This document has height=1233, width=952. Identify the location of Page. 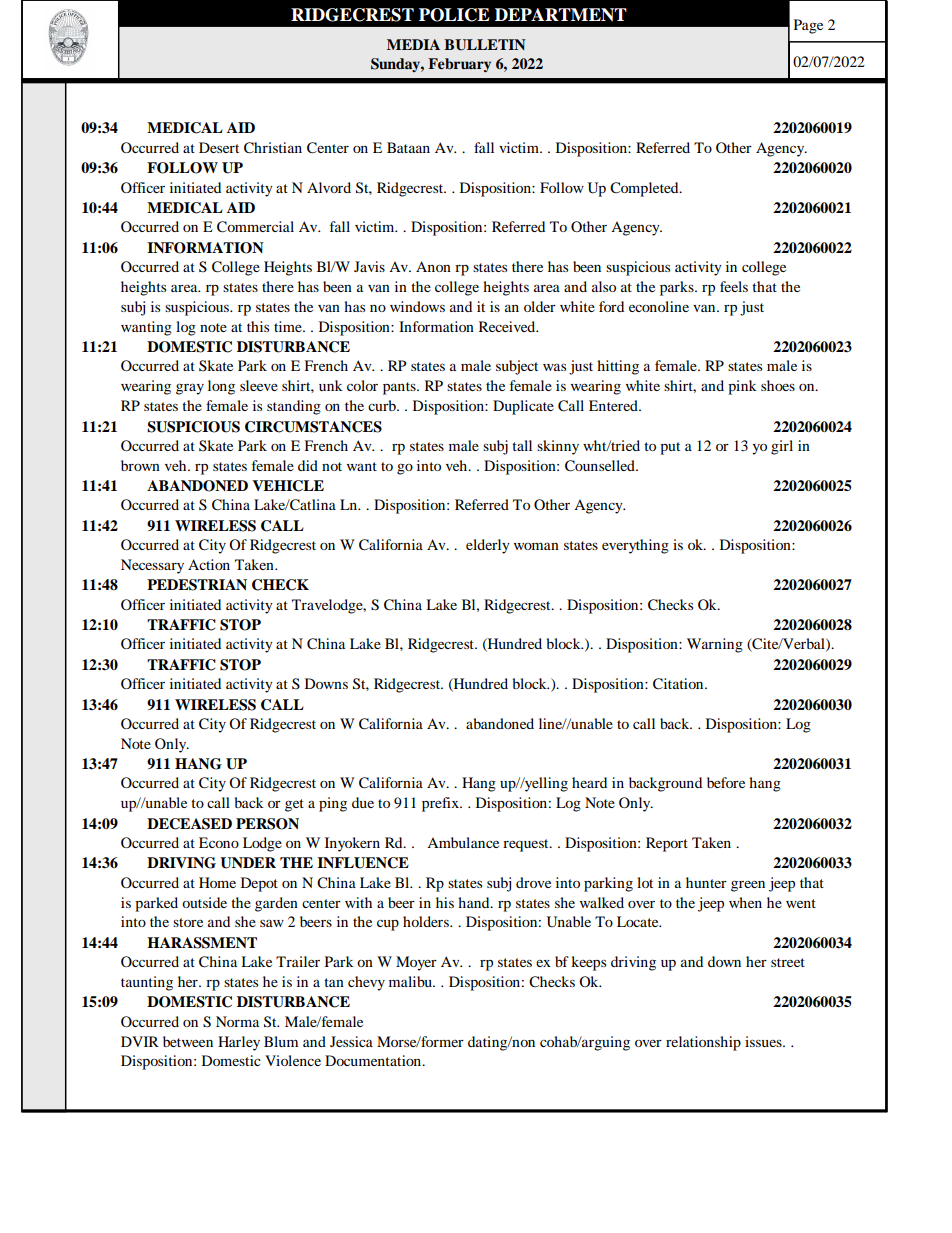
(808, 26).
